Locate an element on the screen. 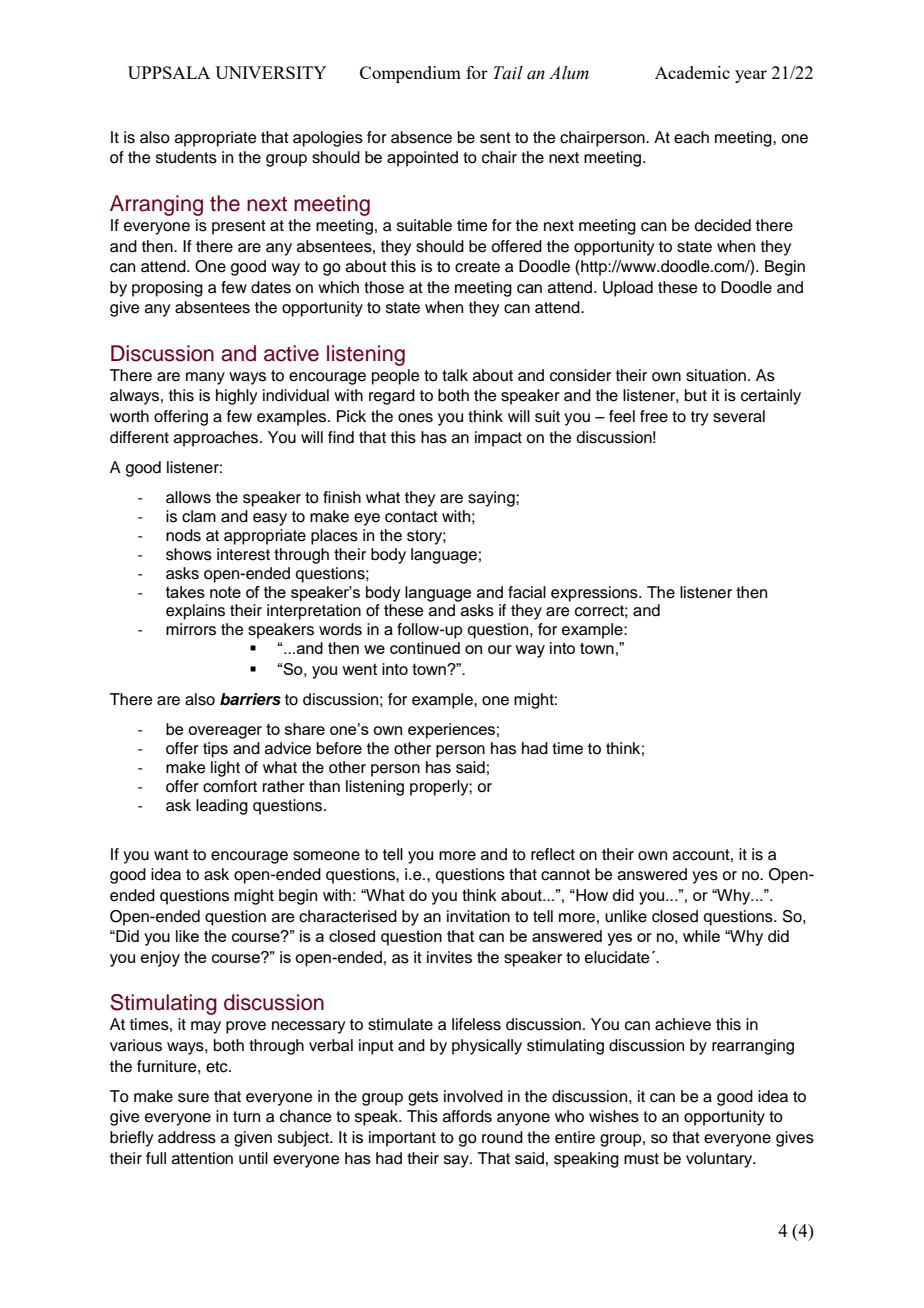 This screenshot has width=924, height=1308. continued is located at coordinates (425, 648).
